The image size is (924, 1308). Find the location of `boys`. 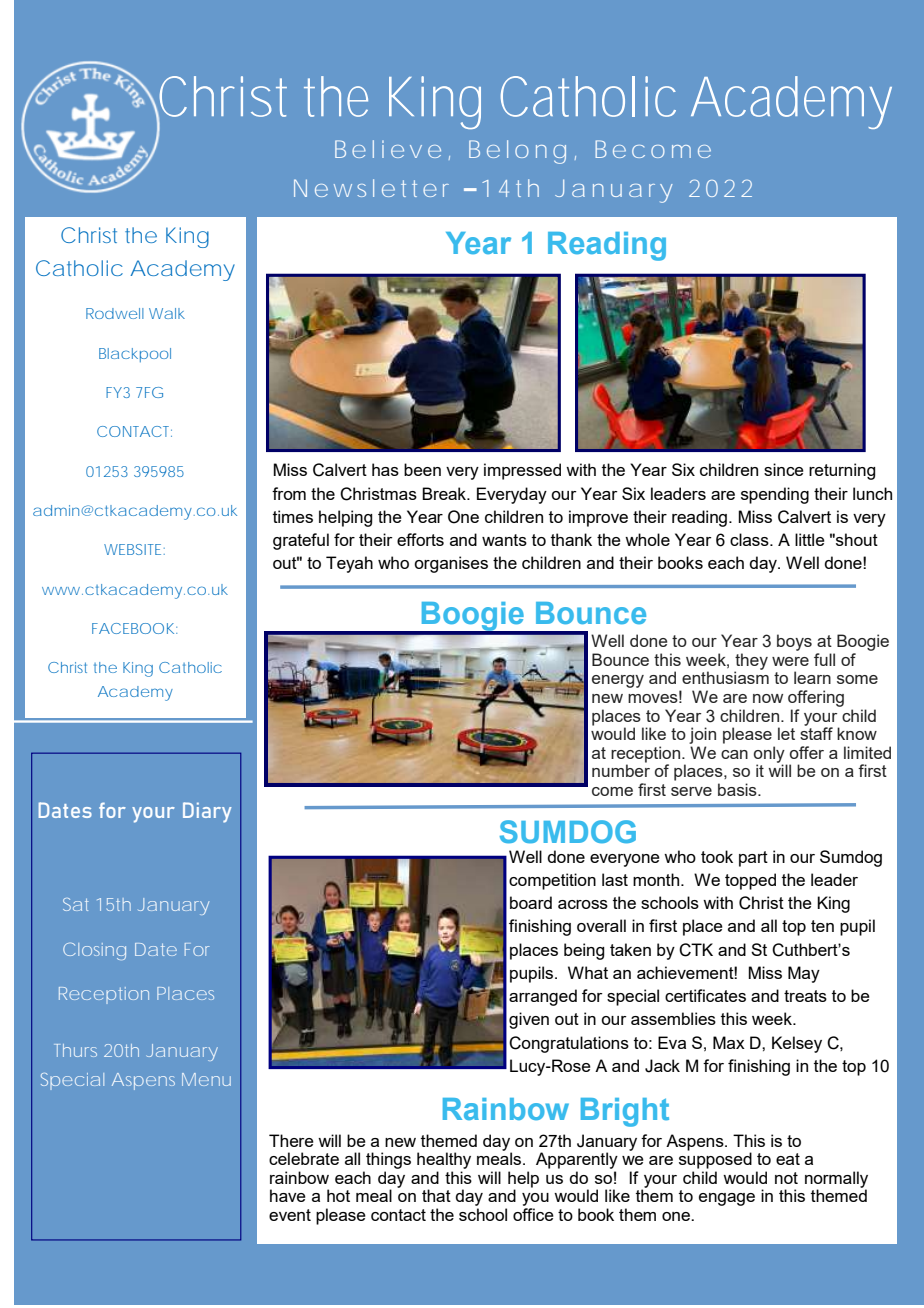

boys is located at coordinates (794, 642).
